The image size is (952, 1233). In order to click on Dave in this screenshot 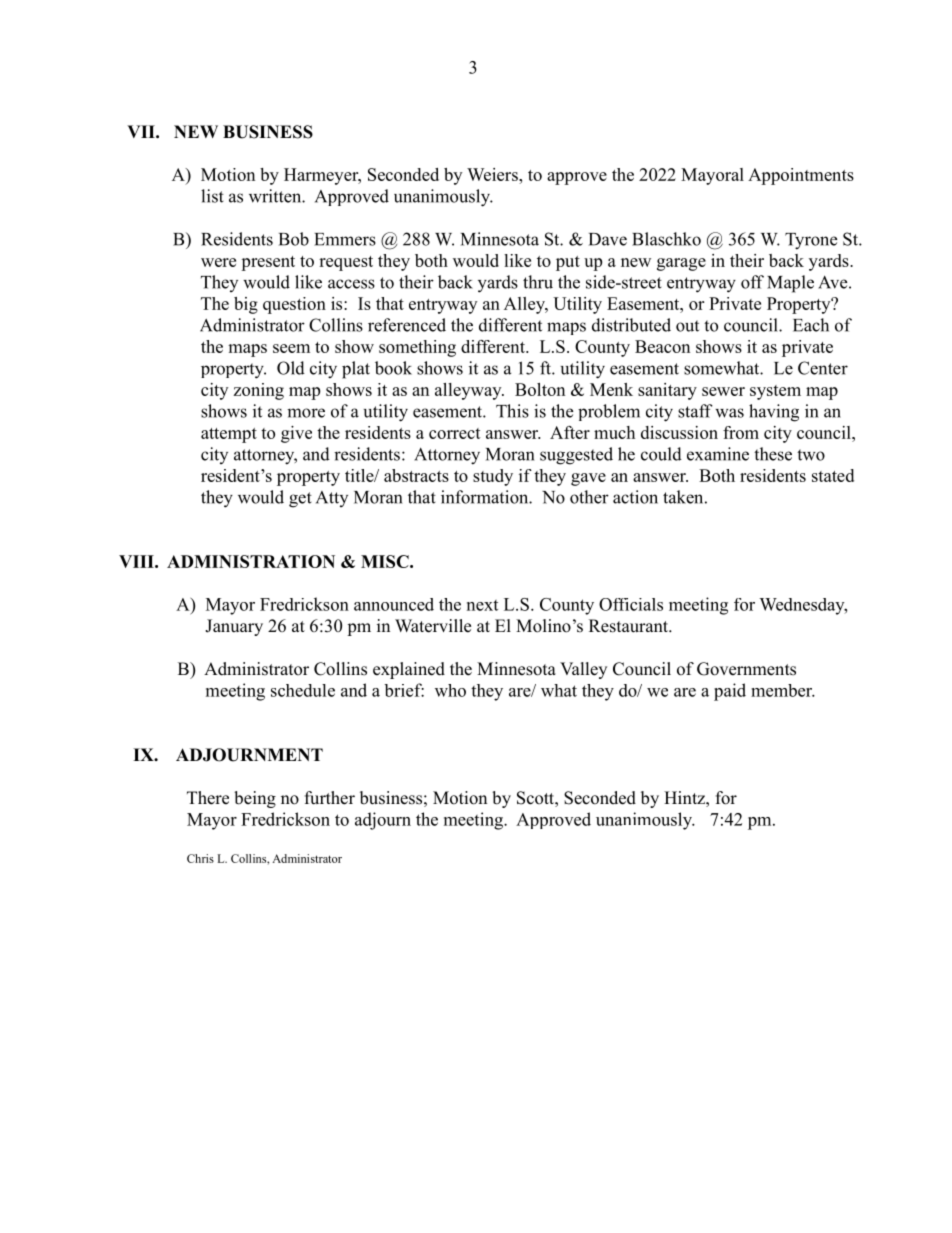, I will do `click(608, 239)`.
